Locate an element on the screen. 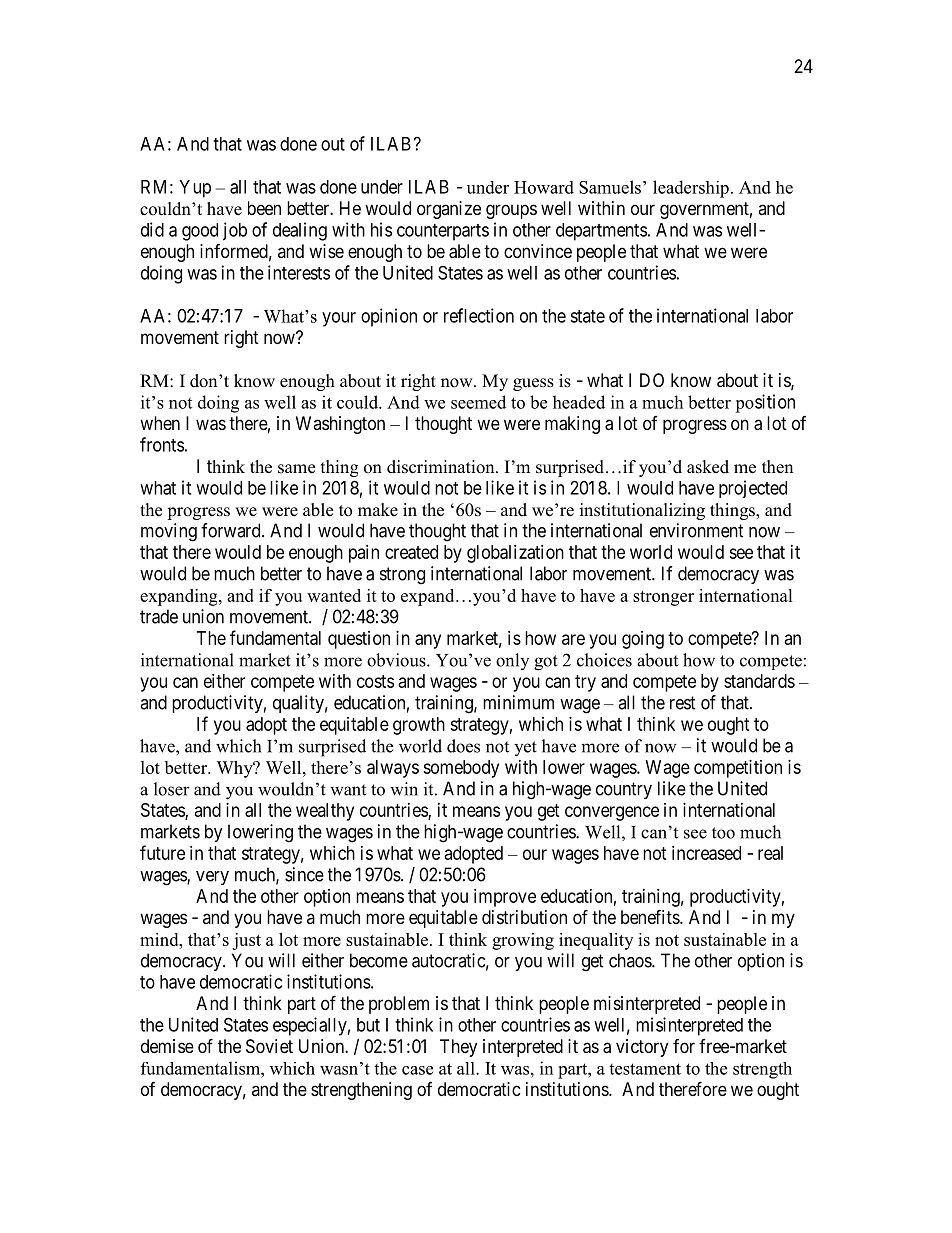 The height and width of the screenshot is (1233, 952). victory is located at coordinates (642, 1048).
